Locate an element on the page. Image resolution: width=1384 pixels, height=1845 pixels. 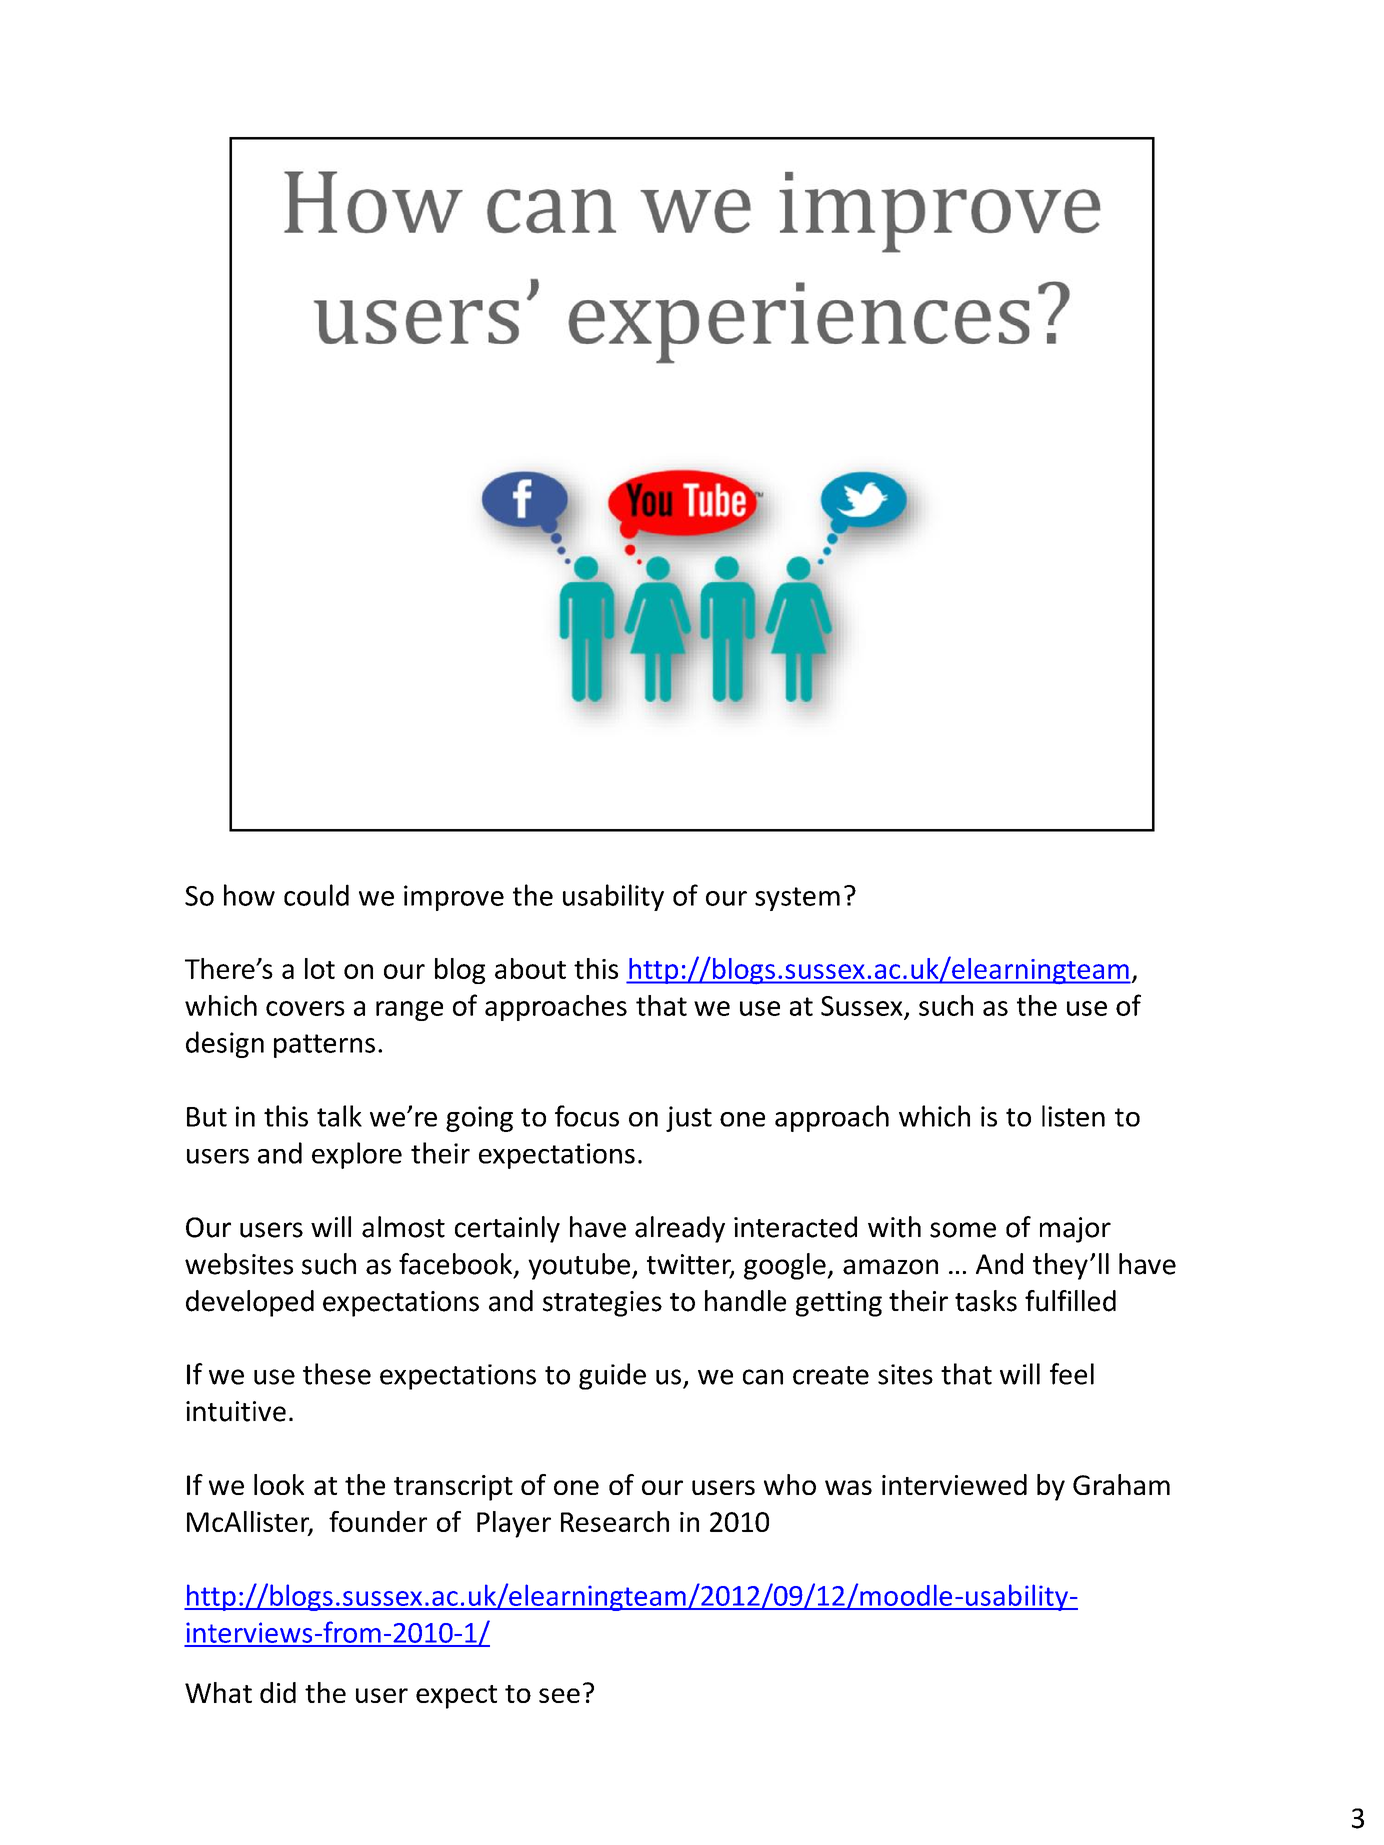
listen is located at coordinates (1073, 1116).
